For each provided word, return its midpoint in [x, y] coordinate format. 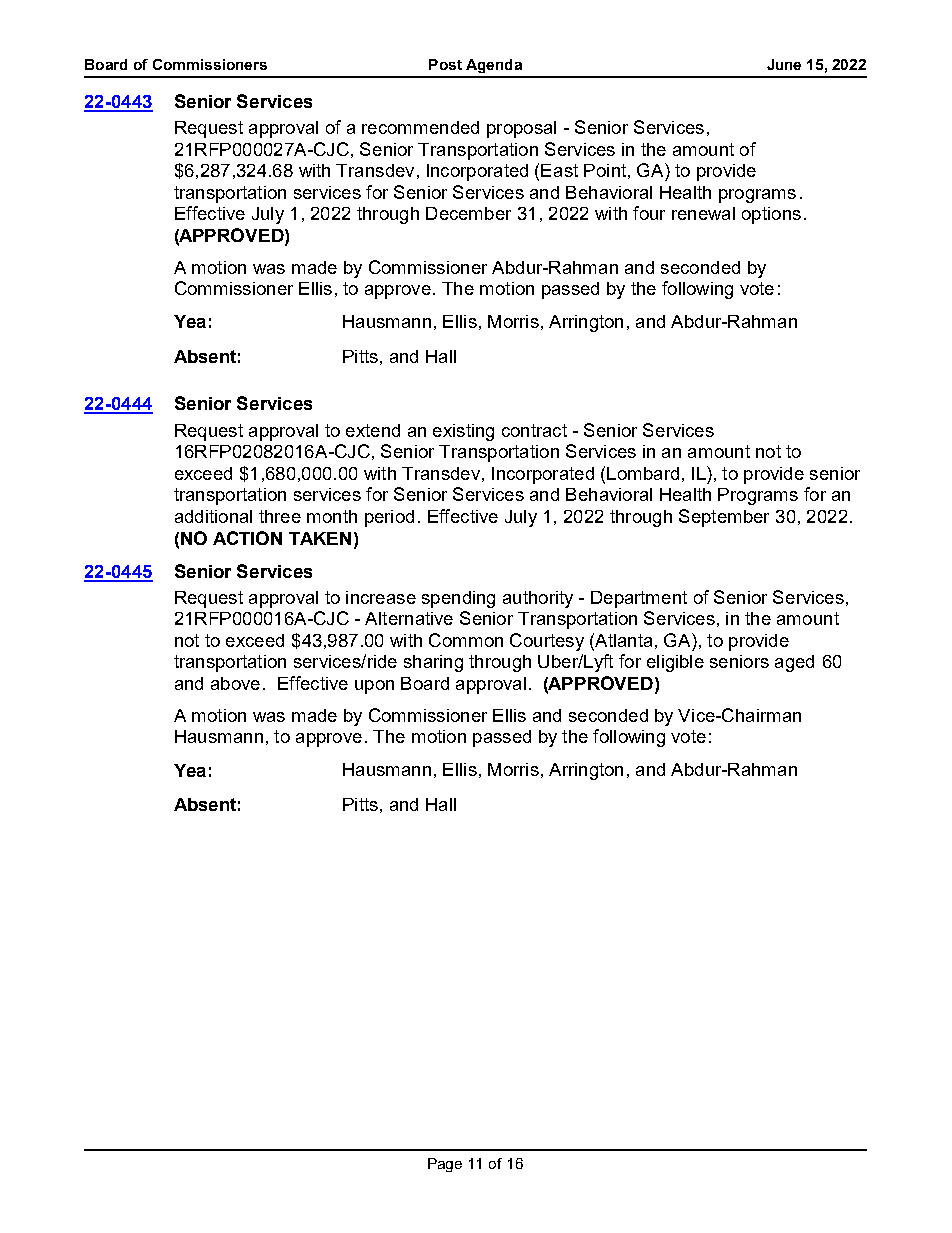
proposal [521, 129]
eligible [675, 663]
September [724, 518]
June [784, 64]
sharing [433, 663]
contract [534, 430]
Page [445, 1165]
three [280, 516]
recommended [420, 127]
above [235, 683]
